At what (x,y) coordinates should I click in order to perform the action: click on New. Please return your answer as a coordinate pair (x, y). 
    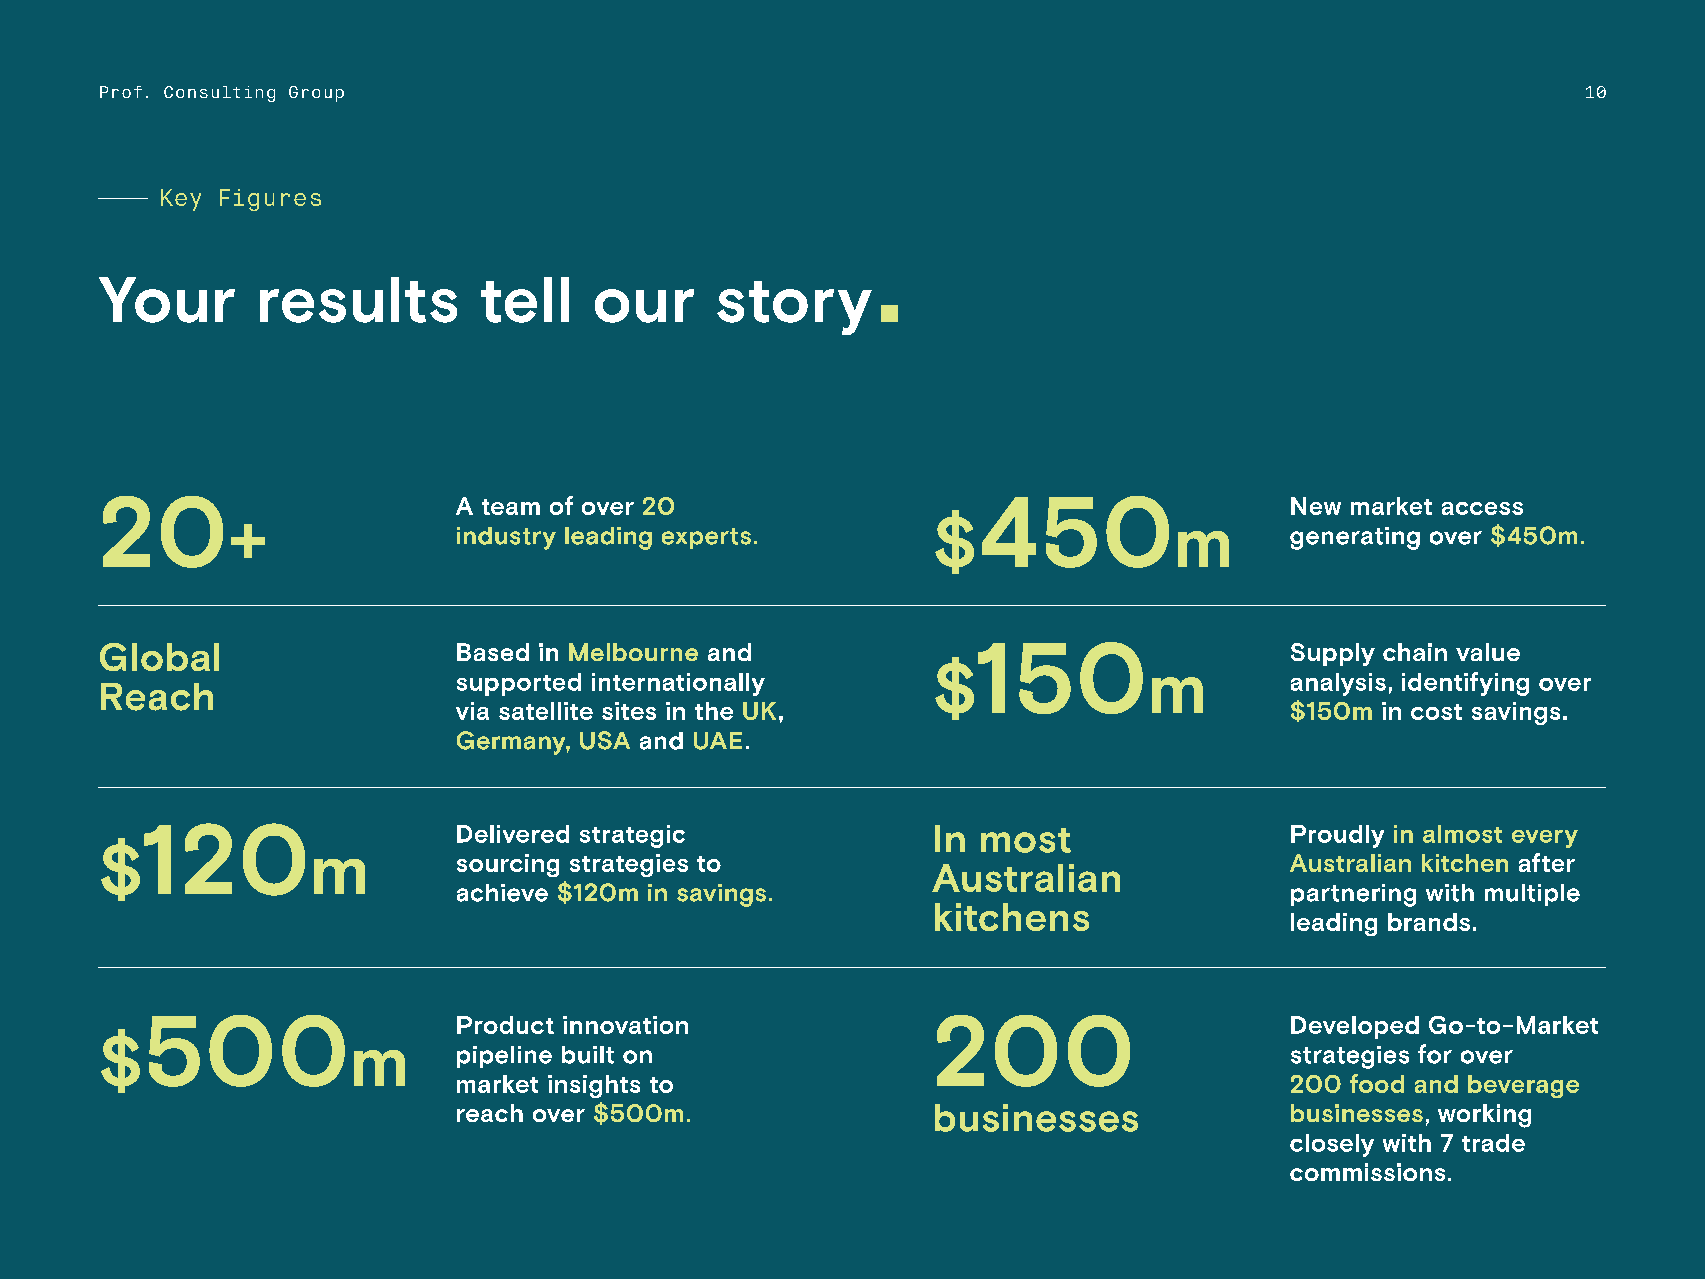
    Looking at the image, I should click on (1316, 506).
